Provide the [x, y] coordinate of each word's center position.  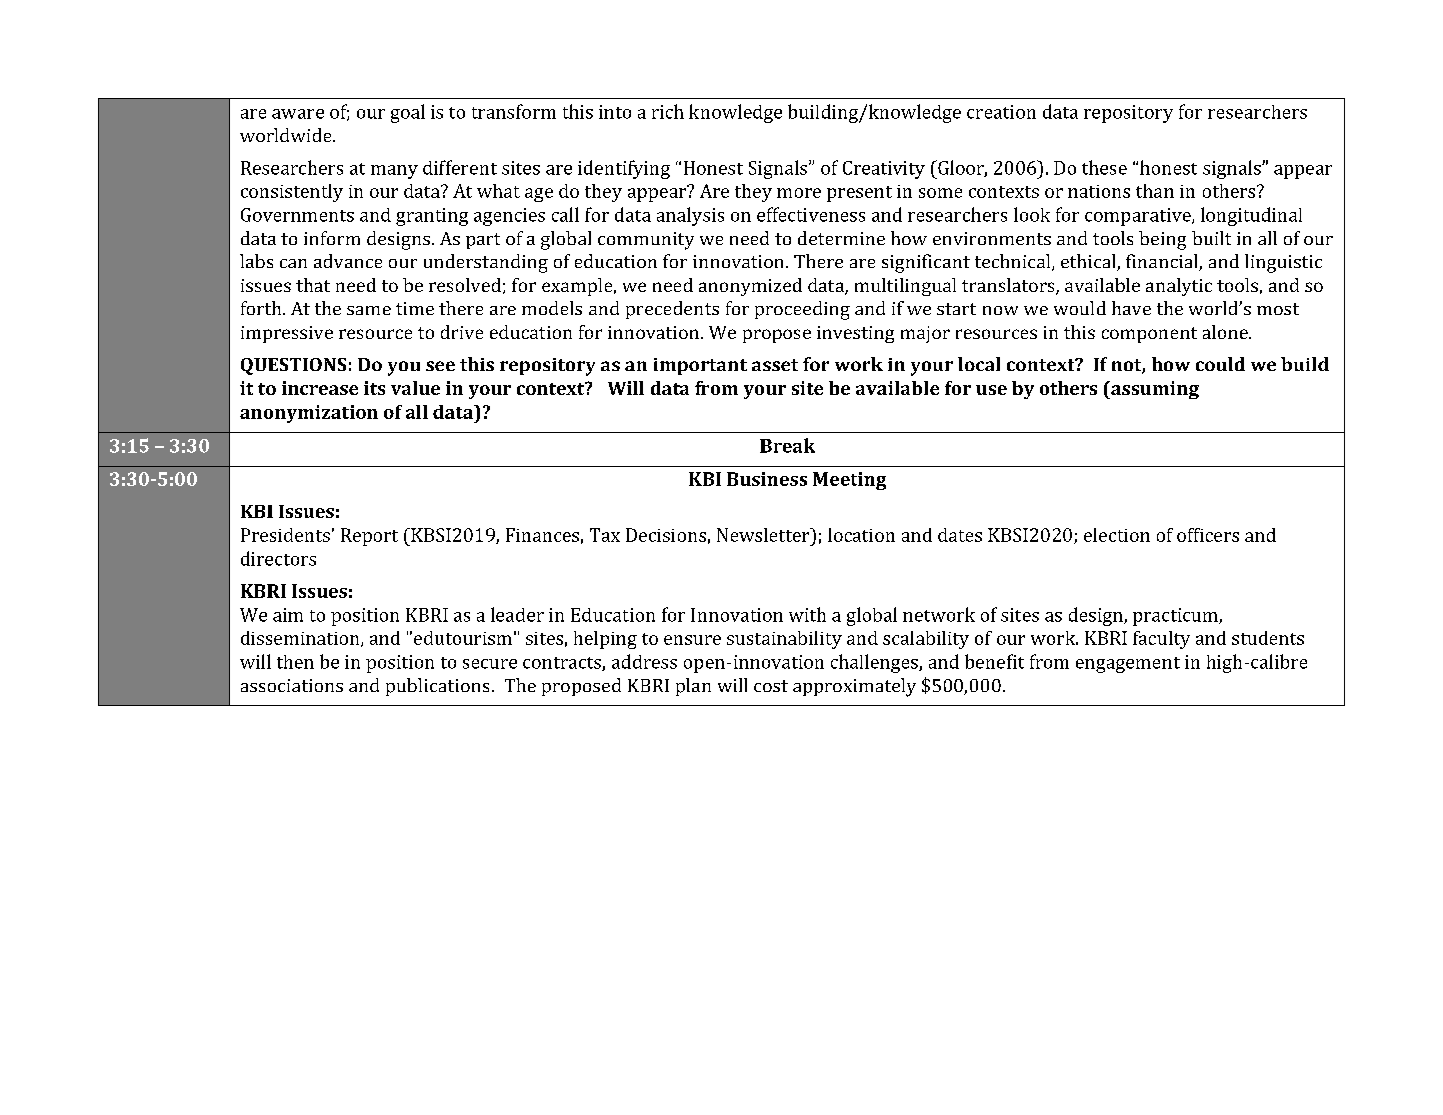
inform [332, 238]
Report [369, 537]
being [1162, 240]
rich [668, 111]
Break [787, 445]
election [1117, 535]
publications [437, 687]
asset [775, 365]
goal [408, 113]
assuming [1154, 390]
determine [841, 238]
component [1149, 335]
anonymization [309, 414]
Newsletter [764, 535]
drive [462, 332]
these [1104, 167]
